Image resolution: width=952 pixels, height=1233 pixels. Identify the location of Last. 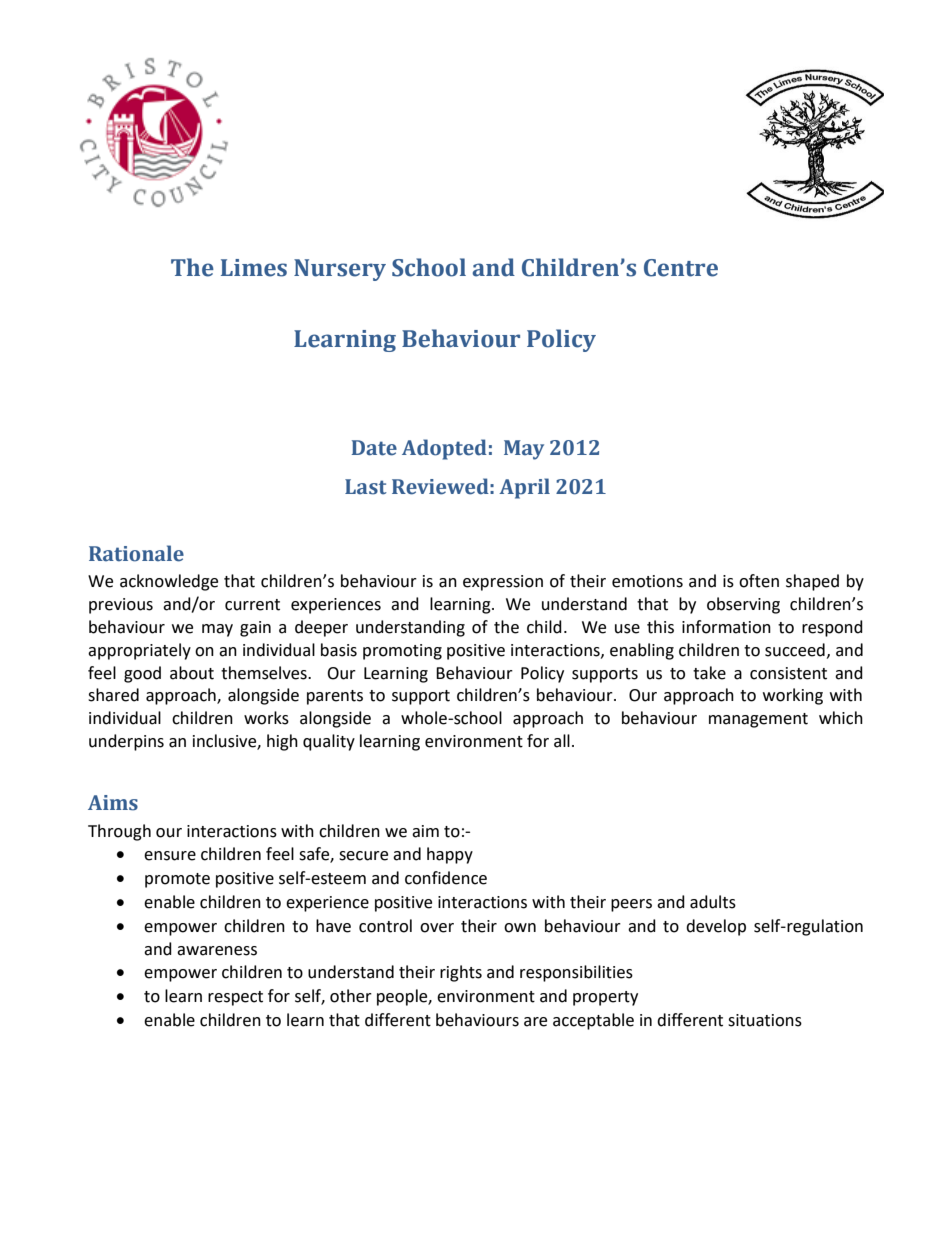
(366, 487).
